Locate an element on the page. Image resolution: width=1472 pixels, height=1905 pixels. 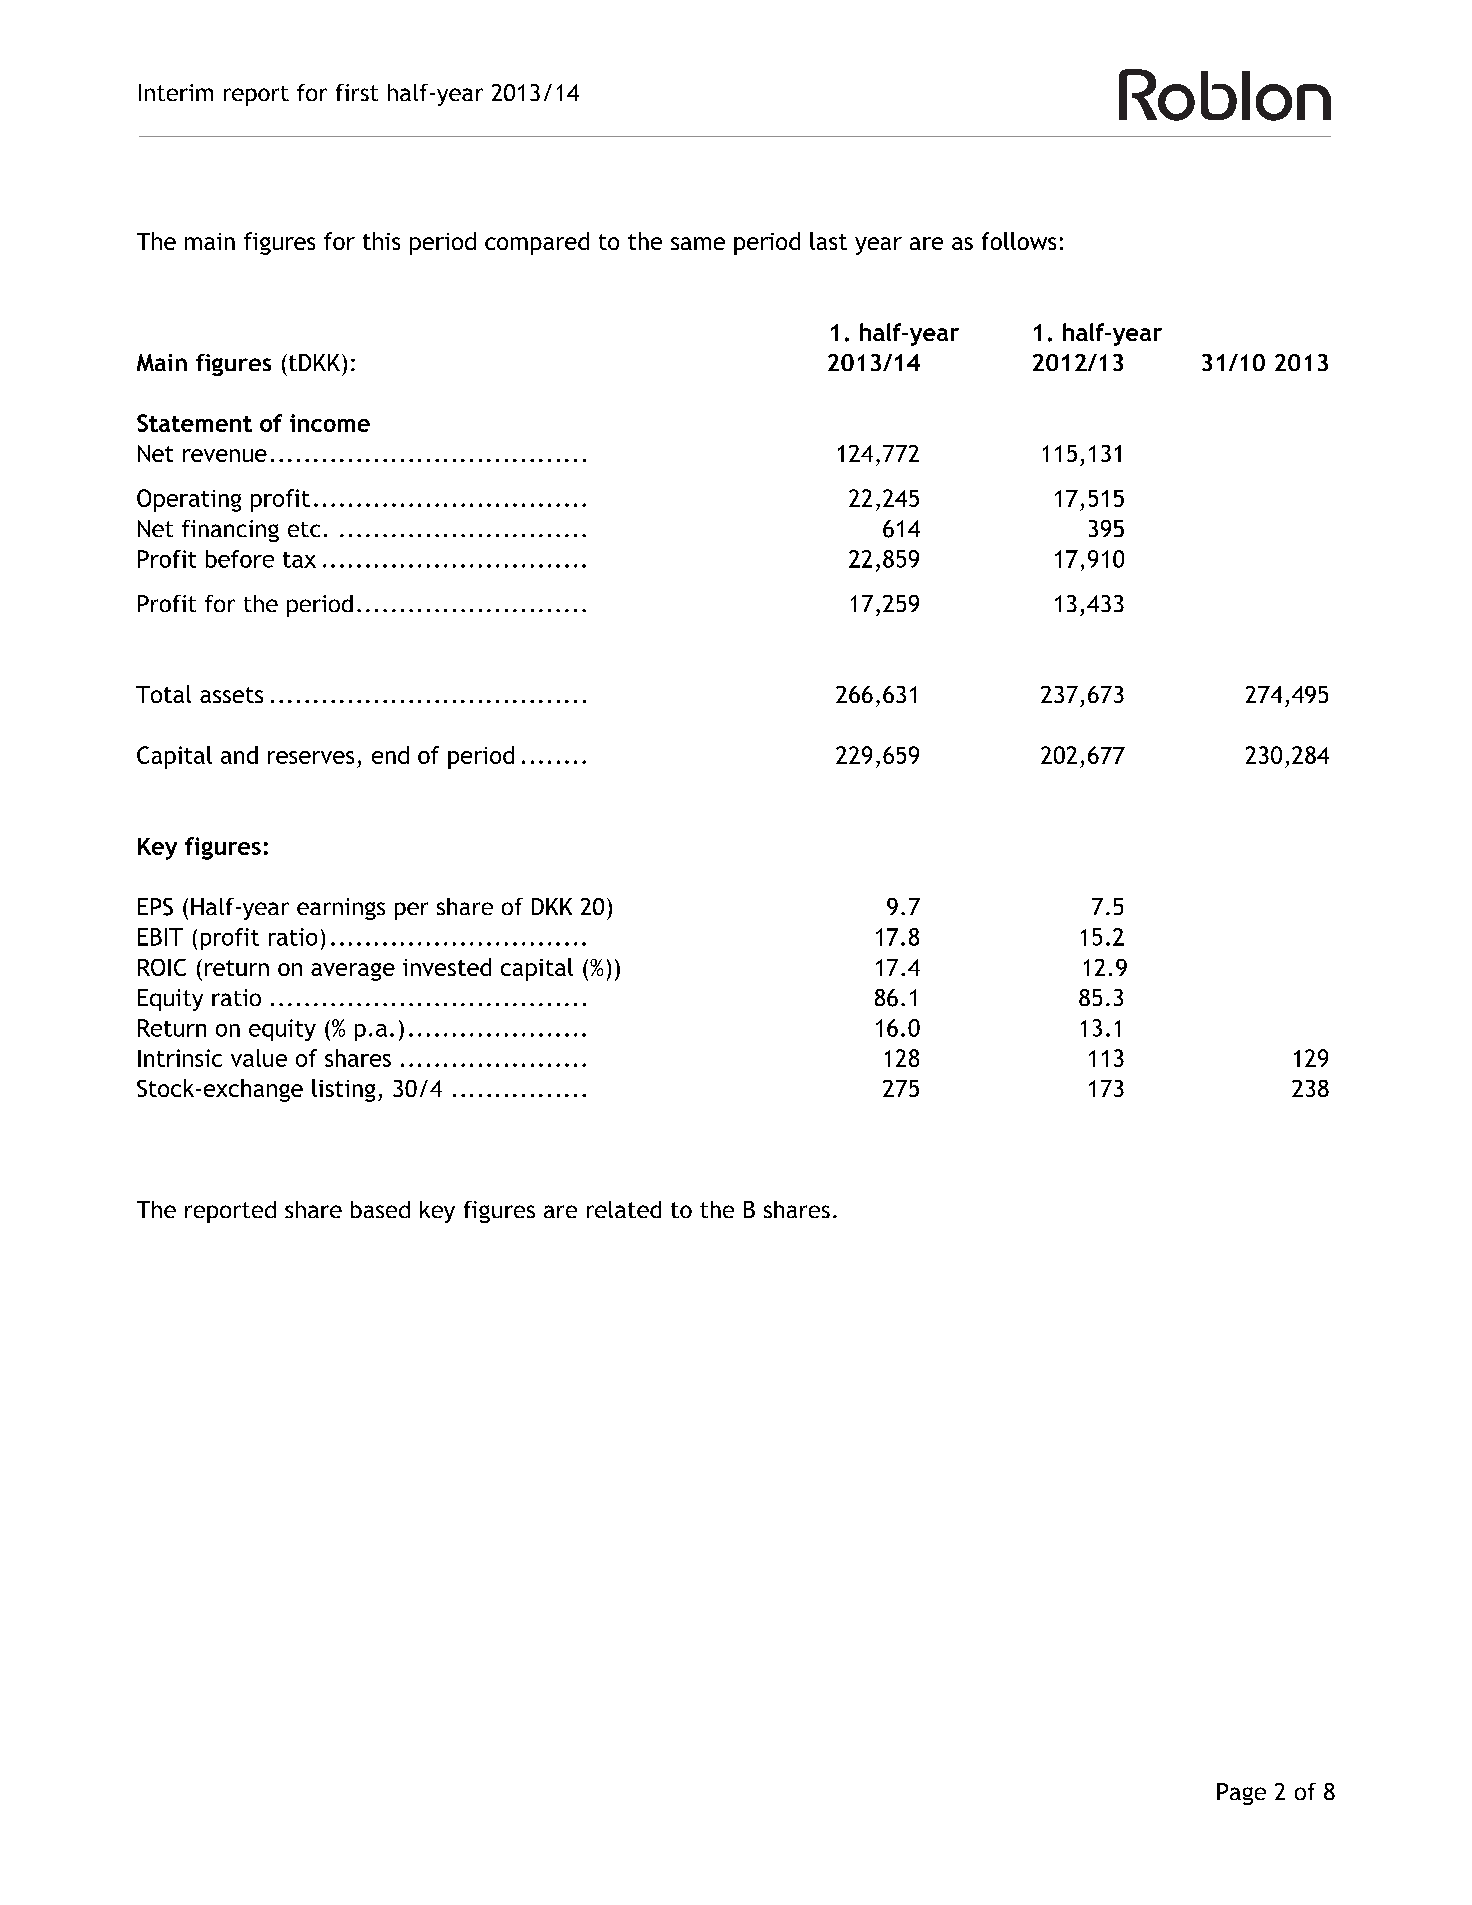
last is located at coordinates (828, 241).
